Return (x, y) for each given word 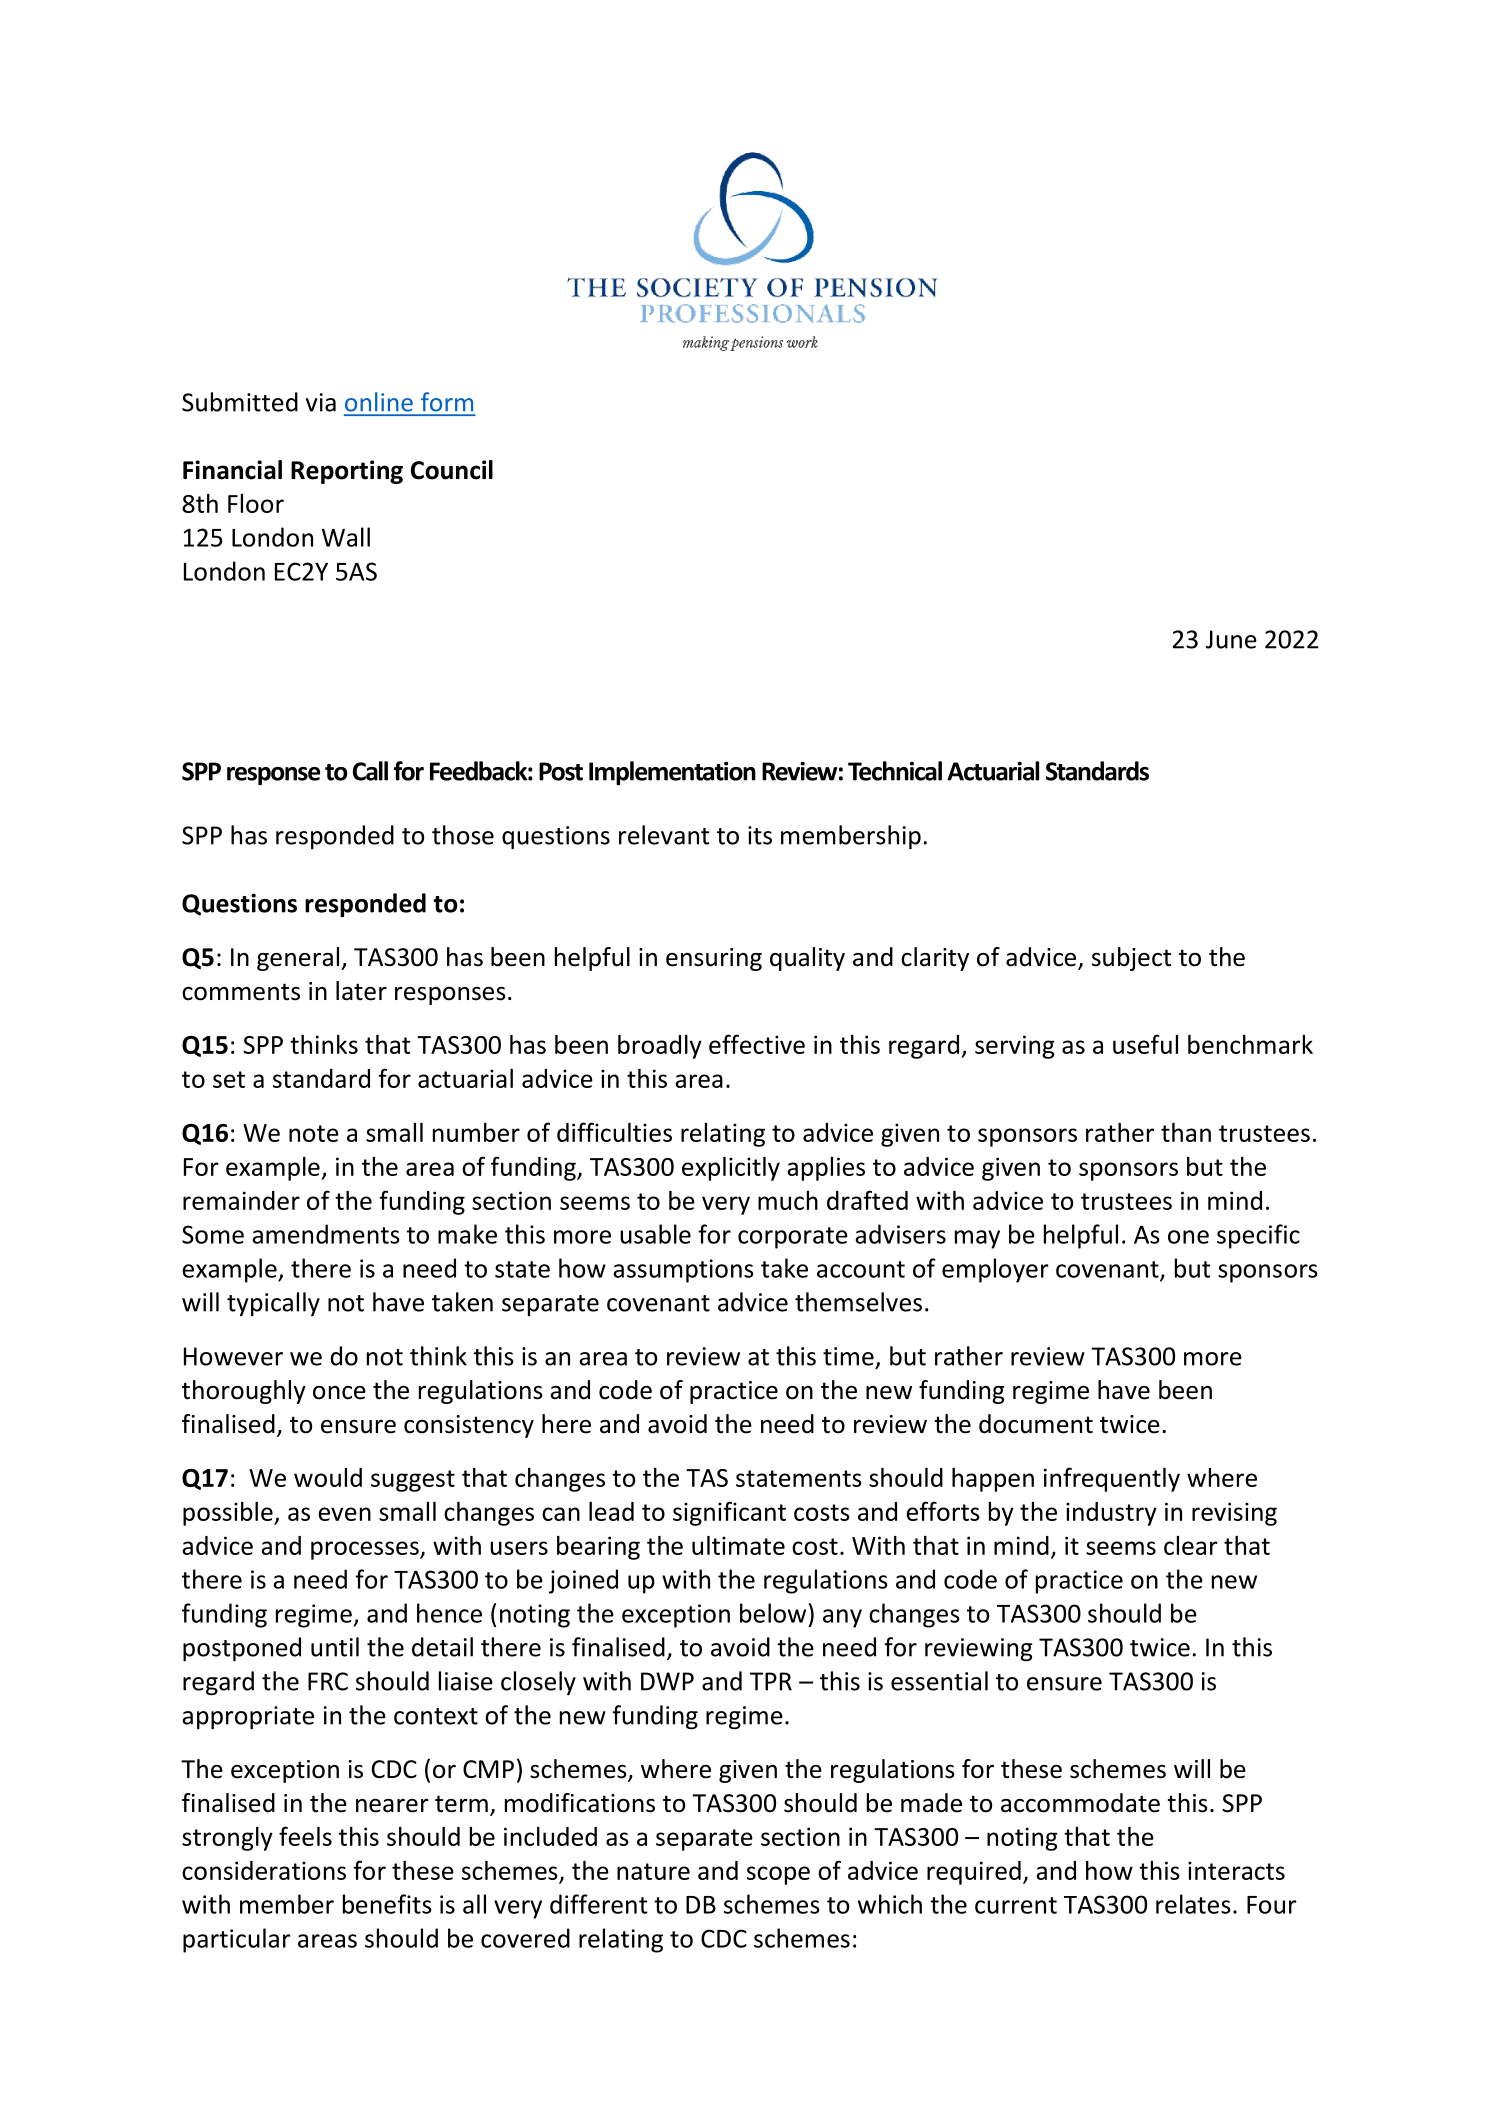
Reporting (347, 472)
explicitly (731, 1169)
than (1186, 1132)
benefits (387, 1904)
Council (452, 470)
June (1231, 639)
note (314, 1133)
